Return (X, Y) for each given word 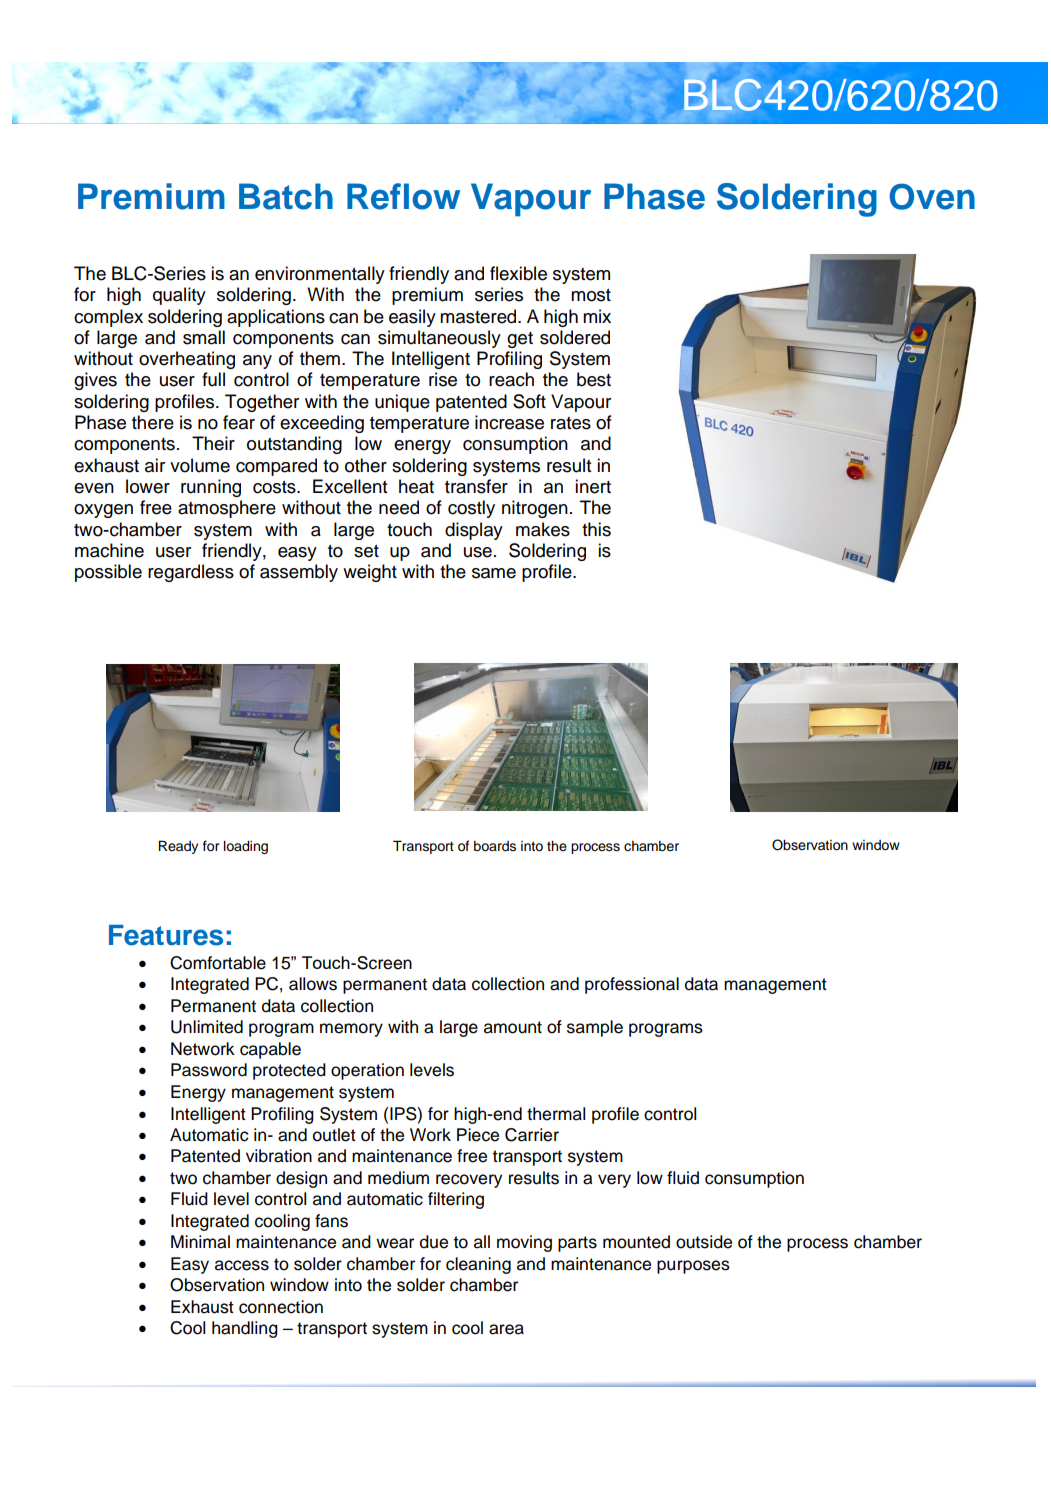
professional (632, 985)
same (494, 573)
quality (179, 296)
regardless (191, 573)
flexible (518, 273)
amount (513, 1027)
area (506, 1329)
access (242, 1265)
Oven (932, 196)
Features (166, 935)
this (596, 529)
